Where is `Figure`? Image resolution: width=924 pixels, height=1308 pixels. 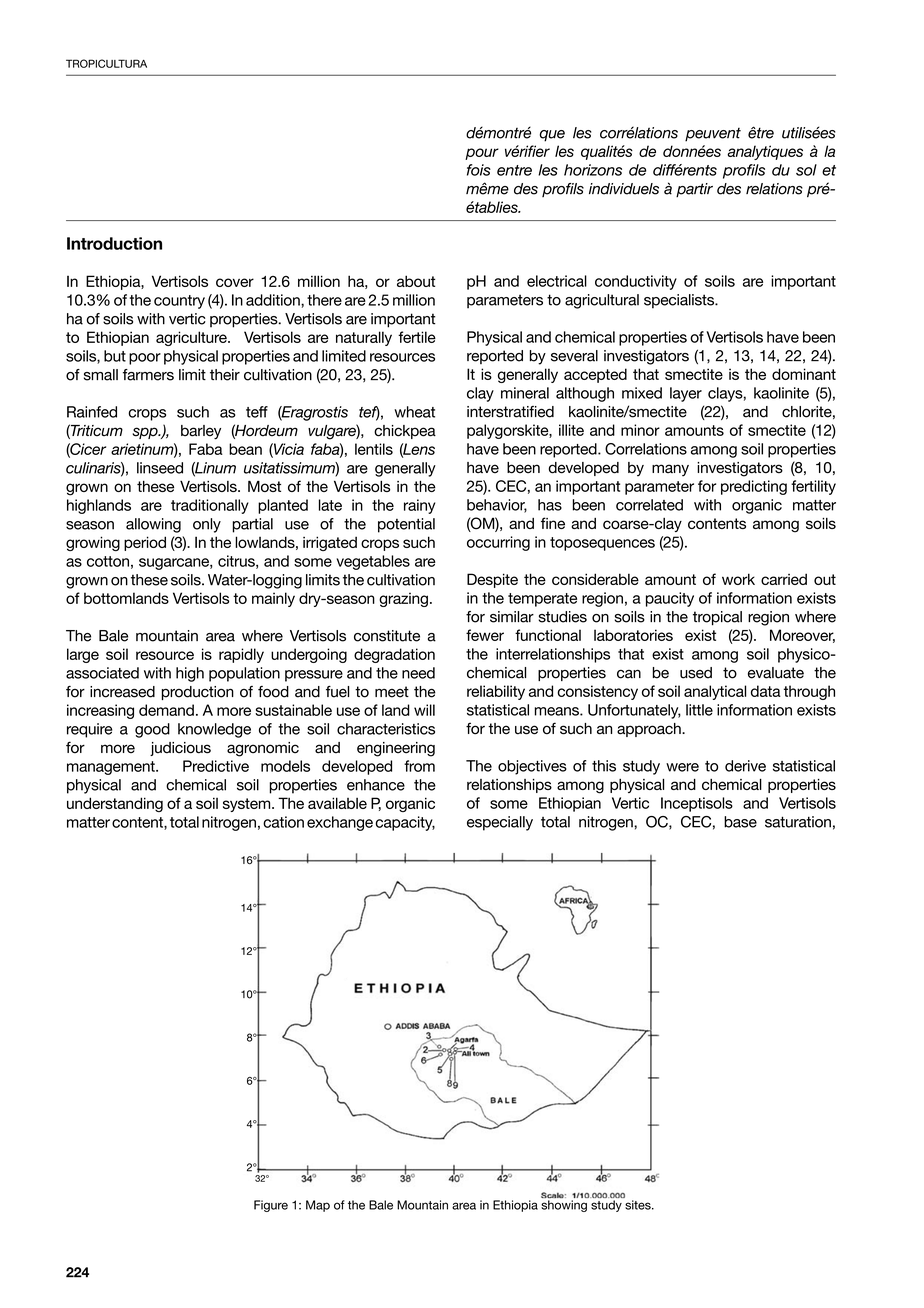
Figure is located at coordinates (271, 1206).
